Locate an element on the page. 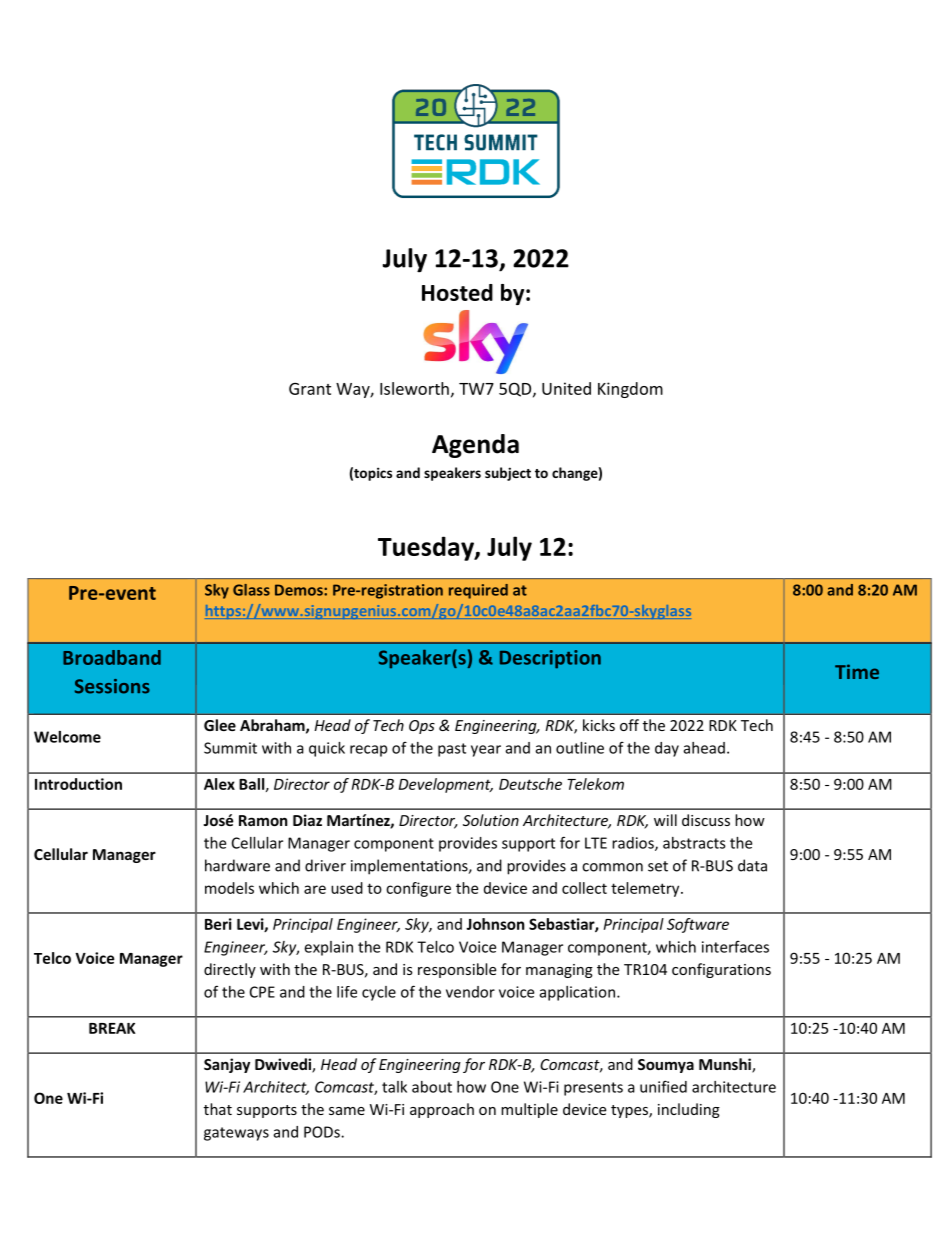 The width and height of the document is (952, 1233). that is located at coordinates (218, 1109).
